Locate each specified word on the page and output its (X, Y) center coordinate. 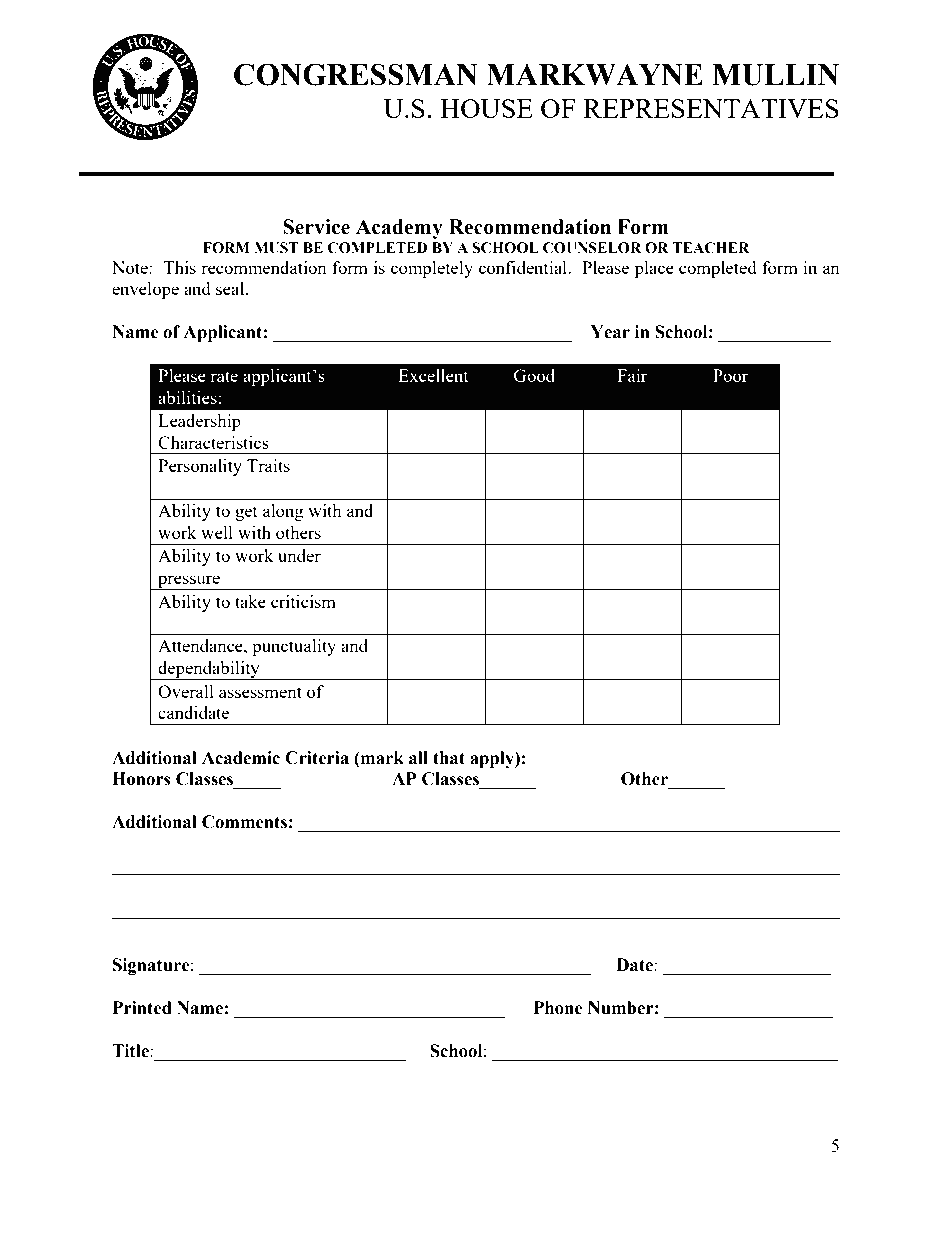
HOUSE (486, 108)
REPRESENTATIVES (711, 108)
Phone (558, 1008)
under (299, 555)
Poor (730, 375)
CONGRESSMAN (356, 74)
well (217, 532)
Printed (142, 1008)
